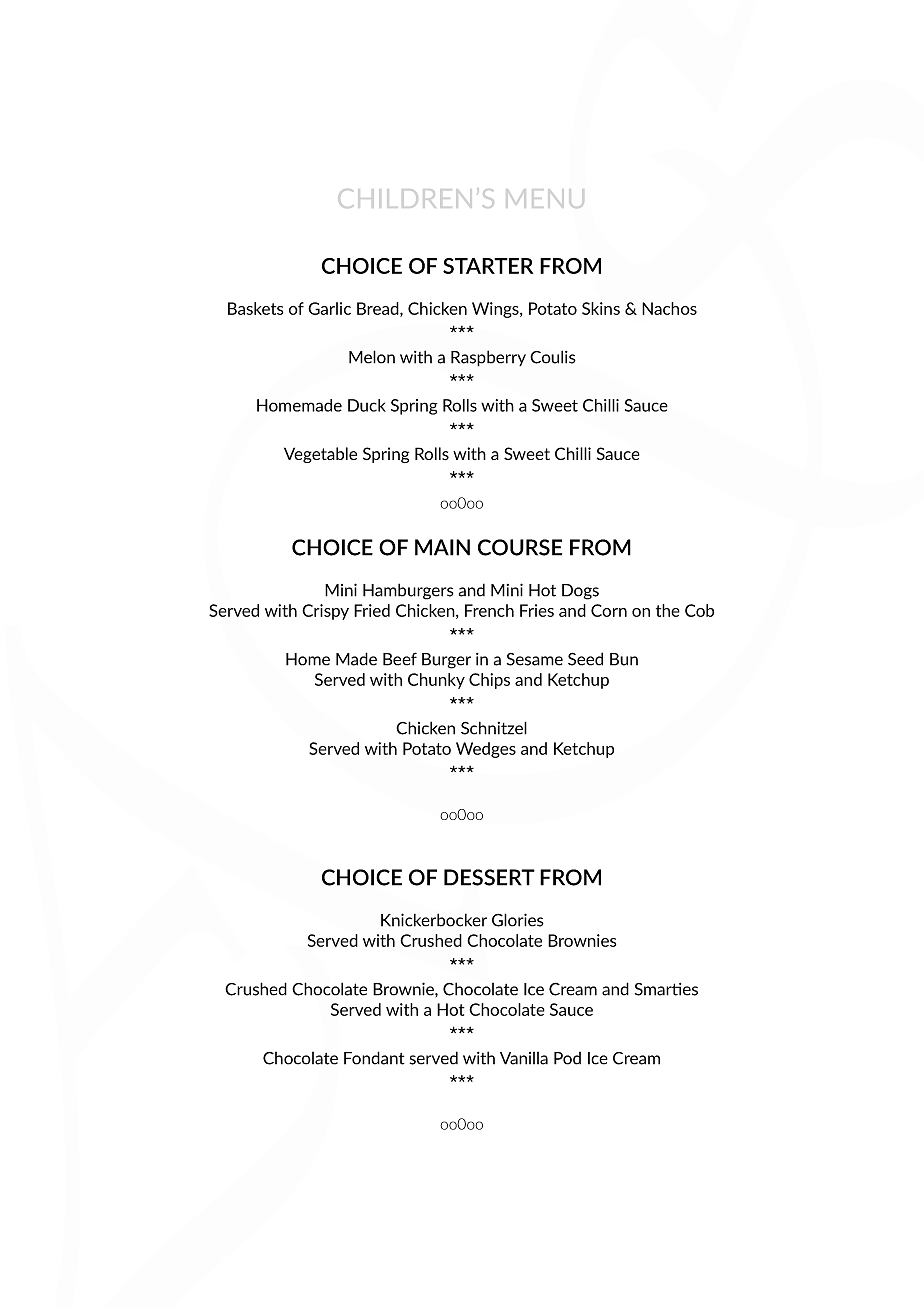 The height and width of the screenshot is (1308, 924). What do you see at coordinates (486, 750) in the screenshot?
I see `Wedges` at bounding box center [486, 750].
